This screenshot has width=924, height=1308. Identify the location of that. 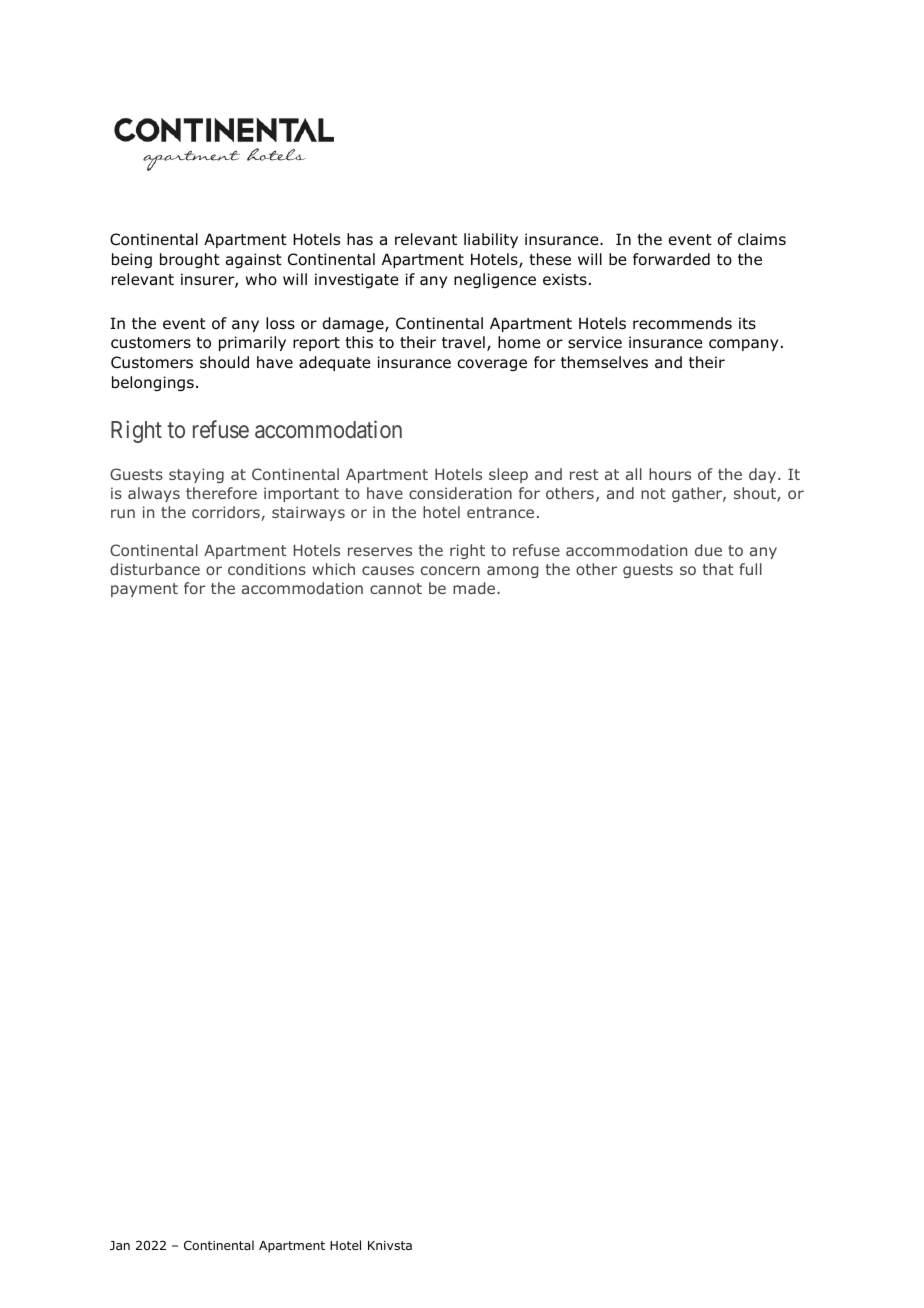
(718, 569).
